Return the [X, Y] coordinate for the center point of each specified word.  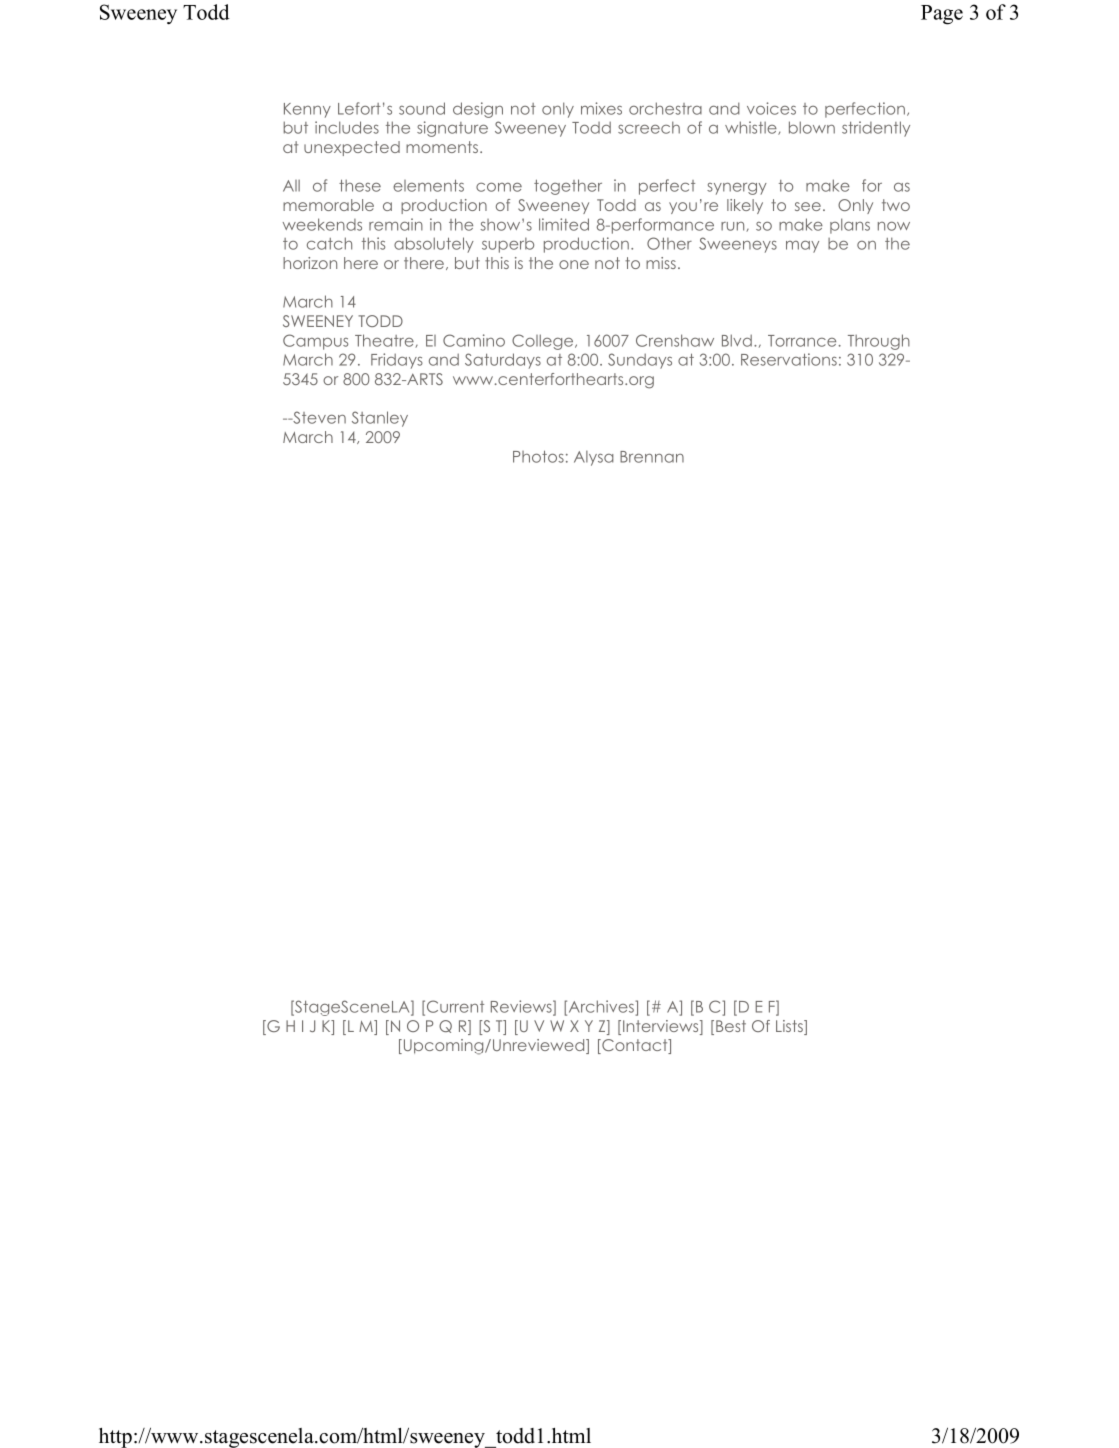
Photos [538, 456]
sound [422, 108]
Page [942, 15]
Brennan [652, 457]
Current [455, 1006]
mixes [601, 108]
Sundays [640, 361]
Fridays [397, 361]
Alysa [594, 458]
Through [879, 342]
